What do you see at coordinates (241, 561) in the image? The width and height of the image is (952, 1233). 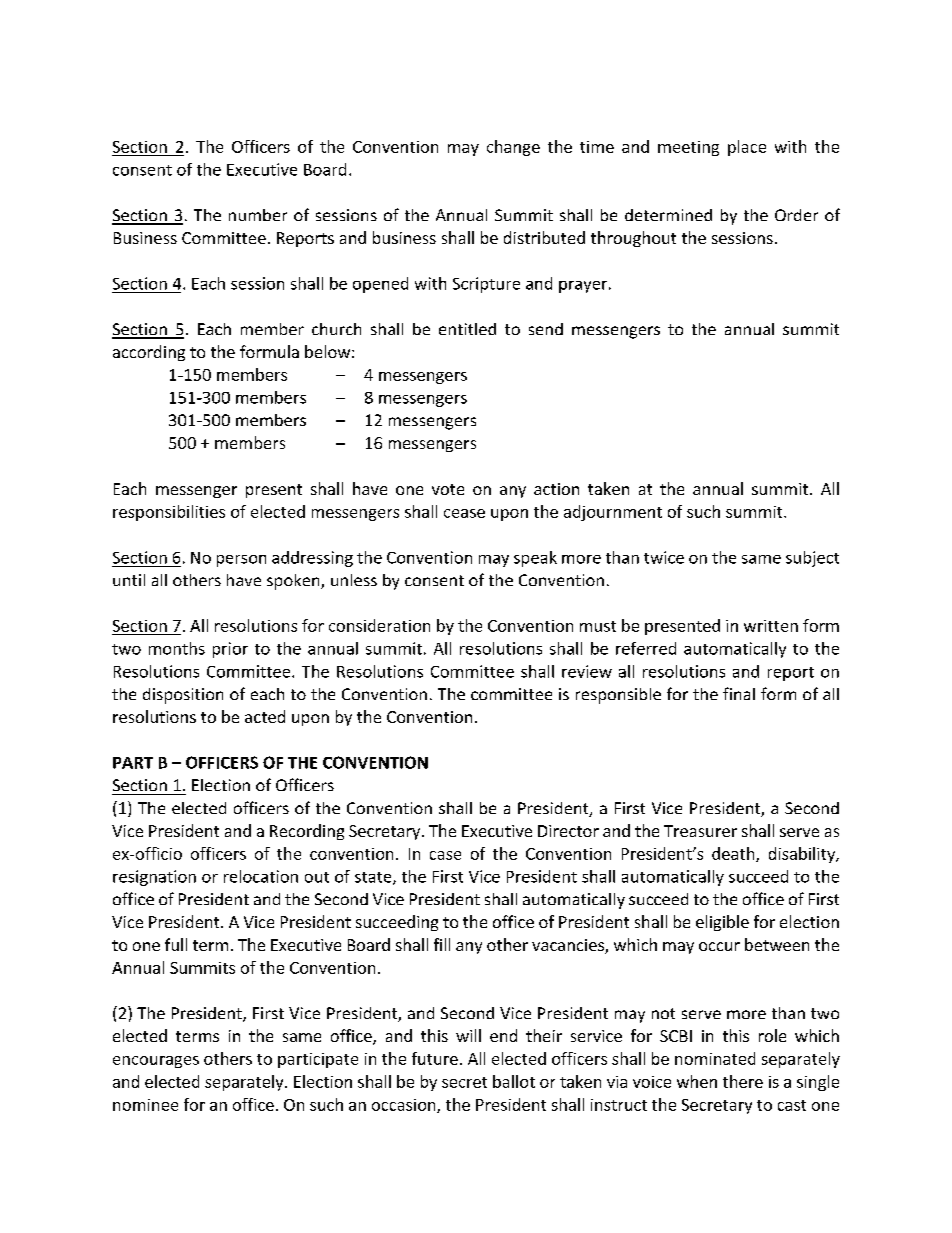 I see `person` at bounding box center [241, 561].
